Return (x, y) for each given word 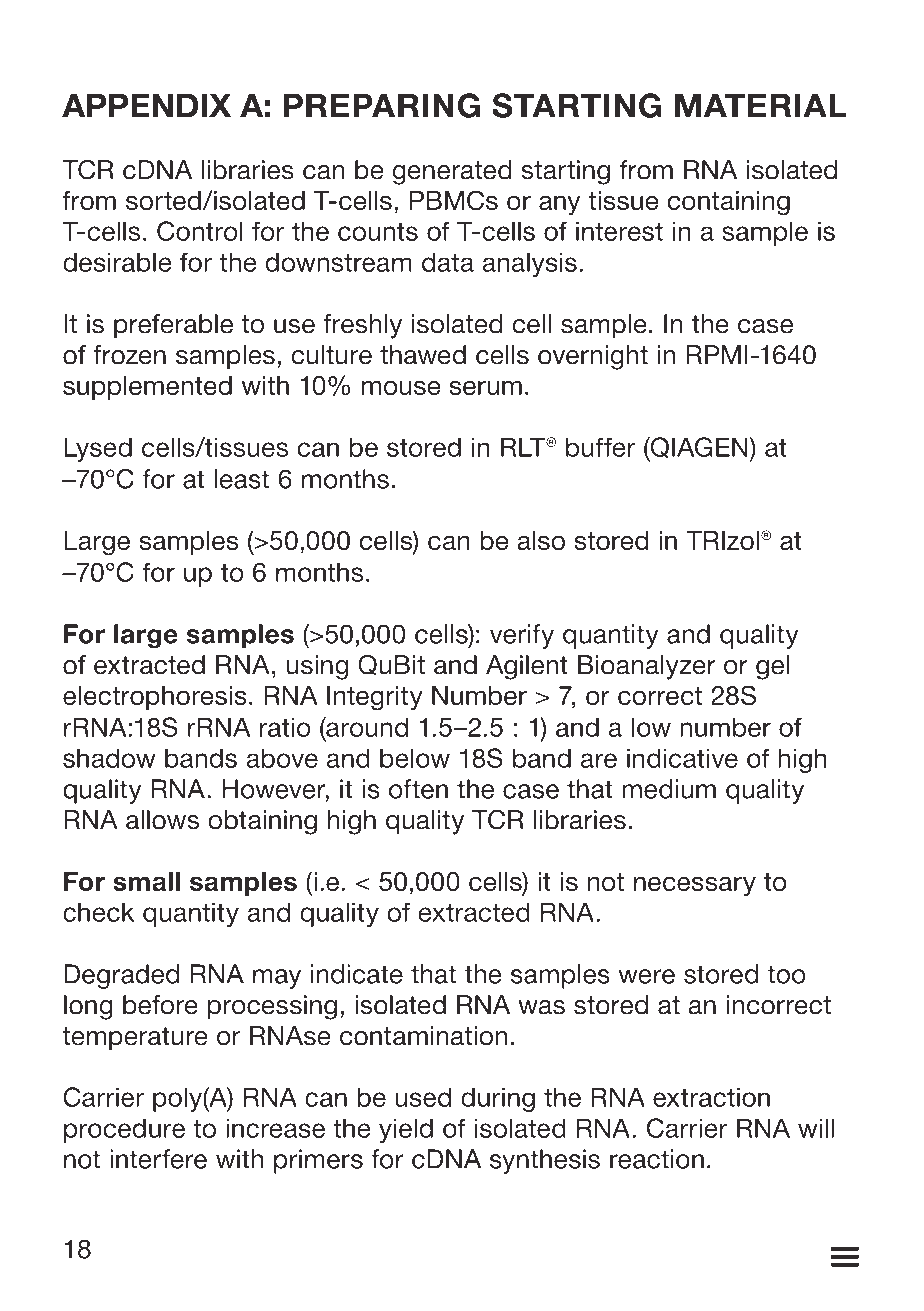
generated (452, 172)
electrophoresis (155, 698)
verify (522, 636)
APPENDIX (146, 105)
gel (772, 667)
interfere (158, 1159)
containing (728, 203)
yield (406, 1130)
